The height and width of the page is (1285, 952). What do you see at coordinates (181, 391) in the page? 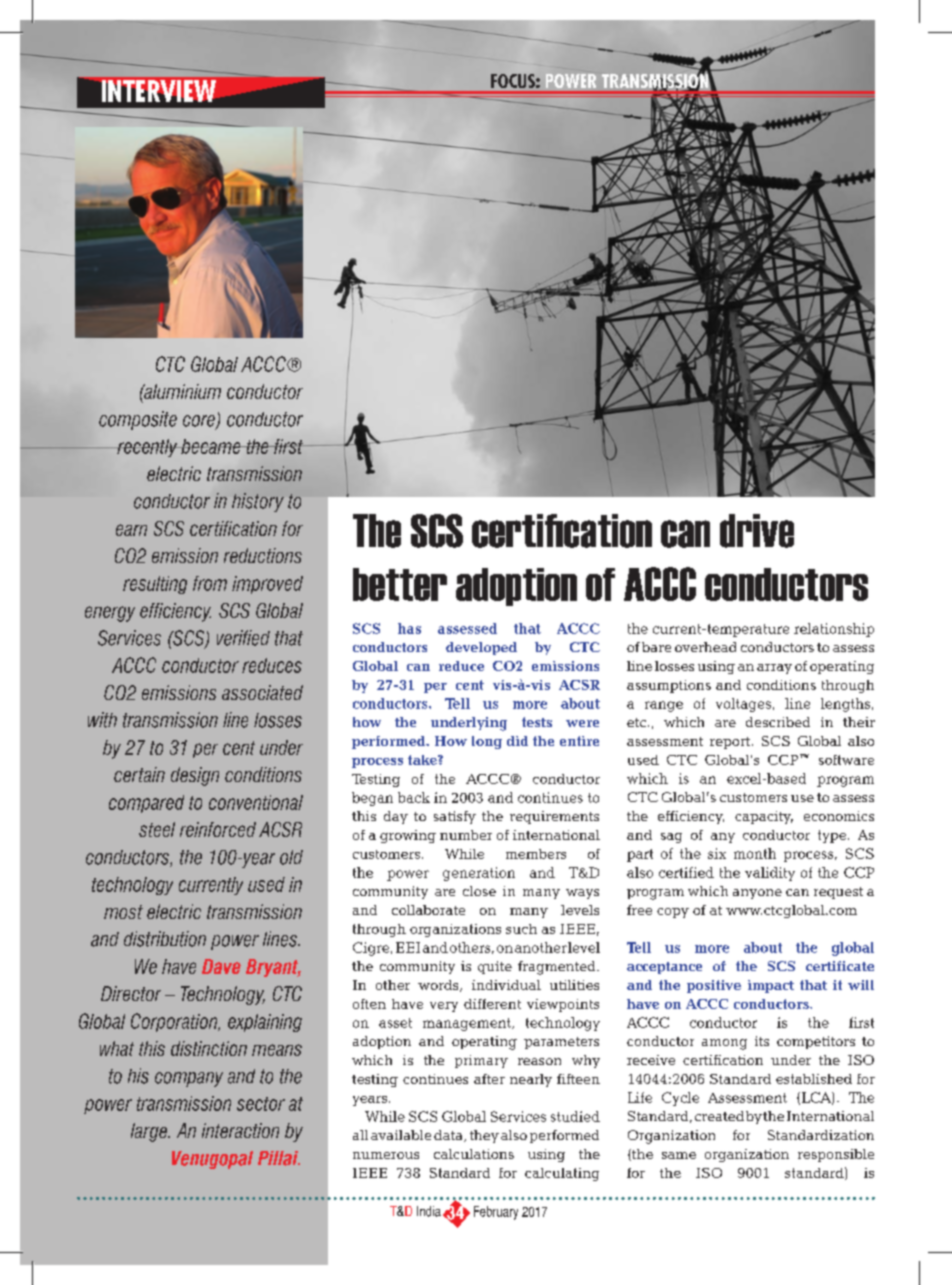
I see `aluminium` at bounding box center [181, 391].
